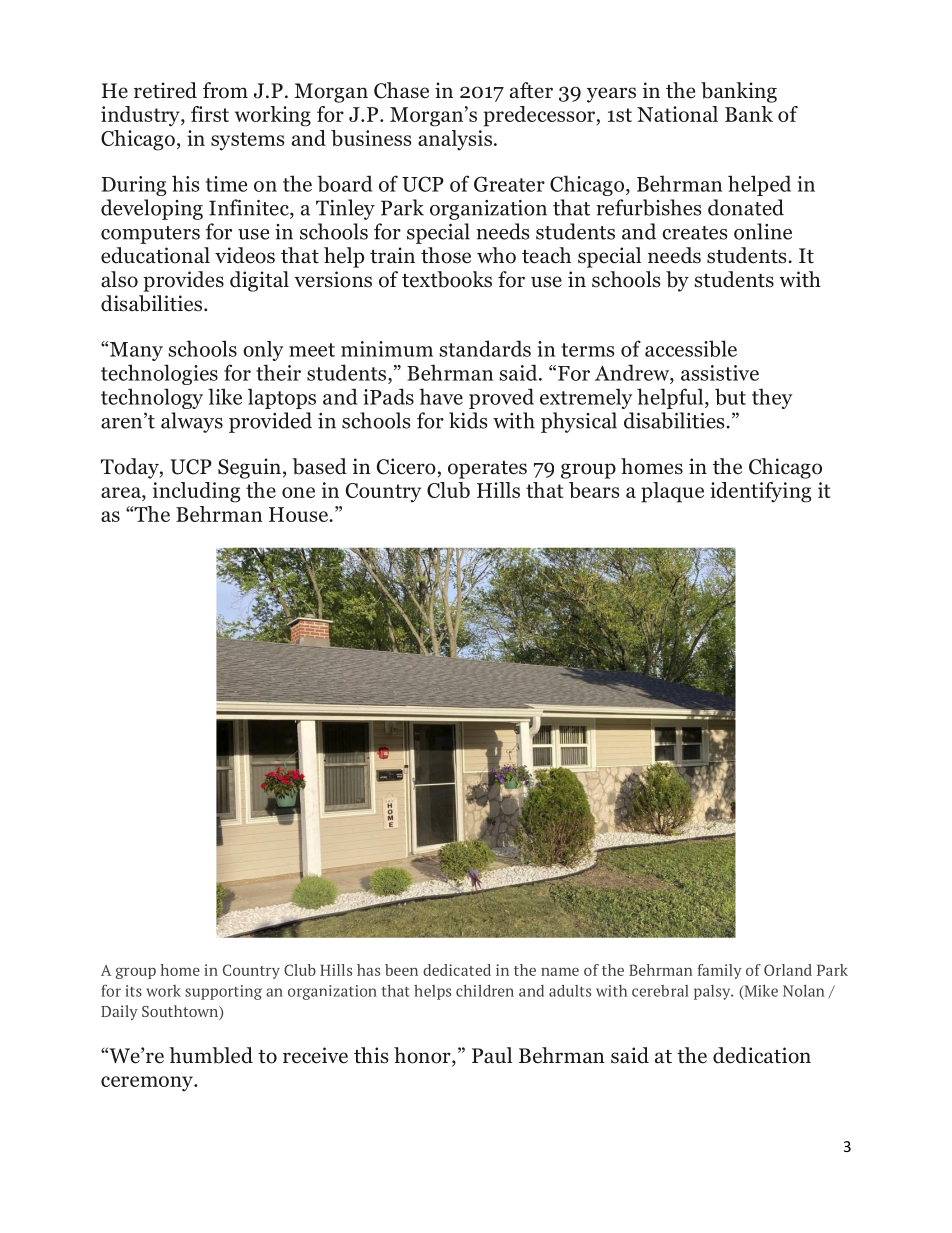  I want to click on humbled, so click(211, 1055).
